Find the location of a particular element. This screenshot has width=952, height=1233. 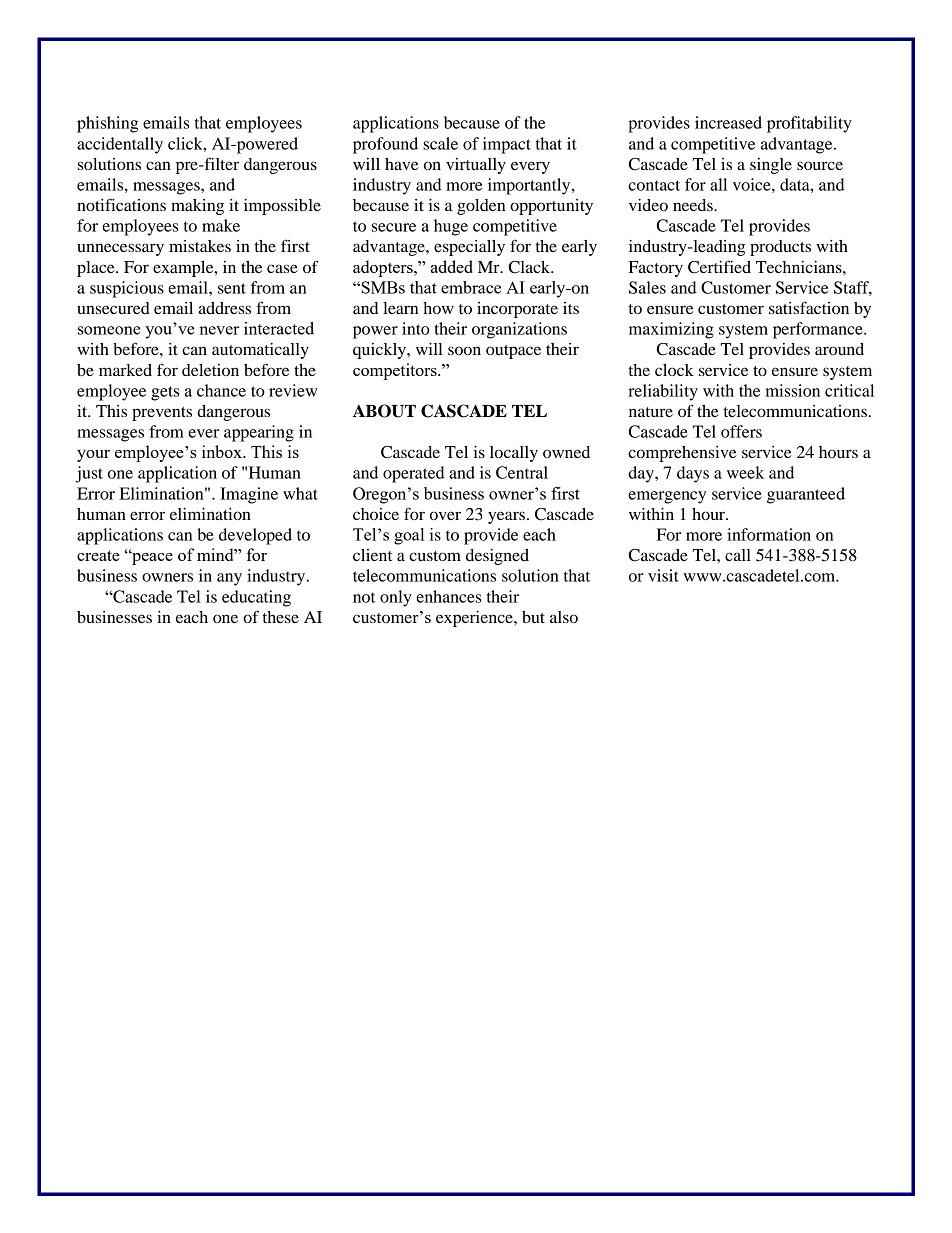

embrace is located at coordinates (471, 287).
